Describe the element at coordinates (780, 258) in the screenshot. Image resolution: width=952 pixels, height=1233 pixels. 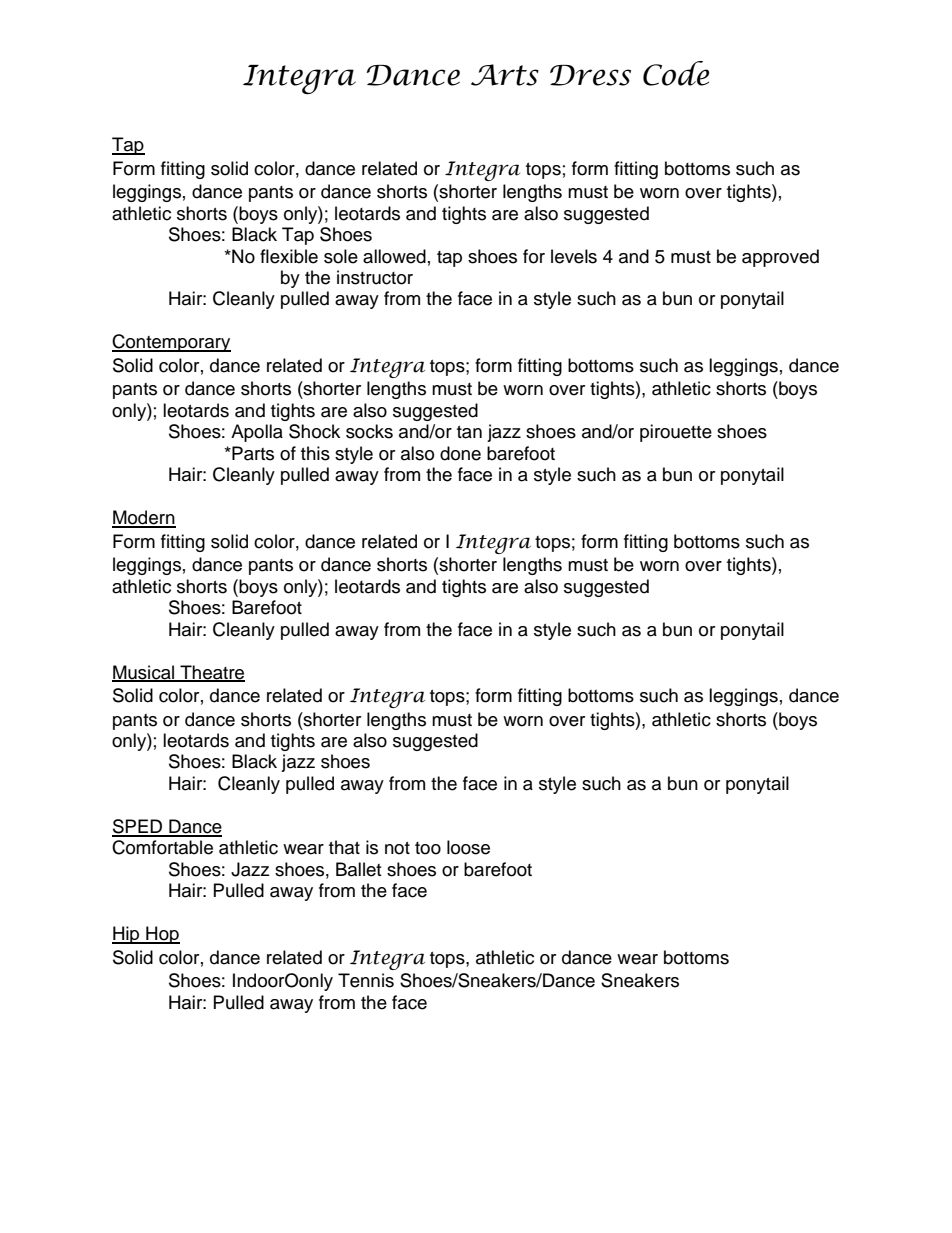
I see `approved` at that location.
